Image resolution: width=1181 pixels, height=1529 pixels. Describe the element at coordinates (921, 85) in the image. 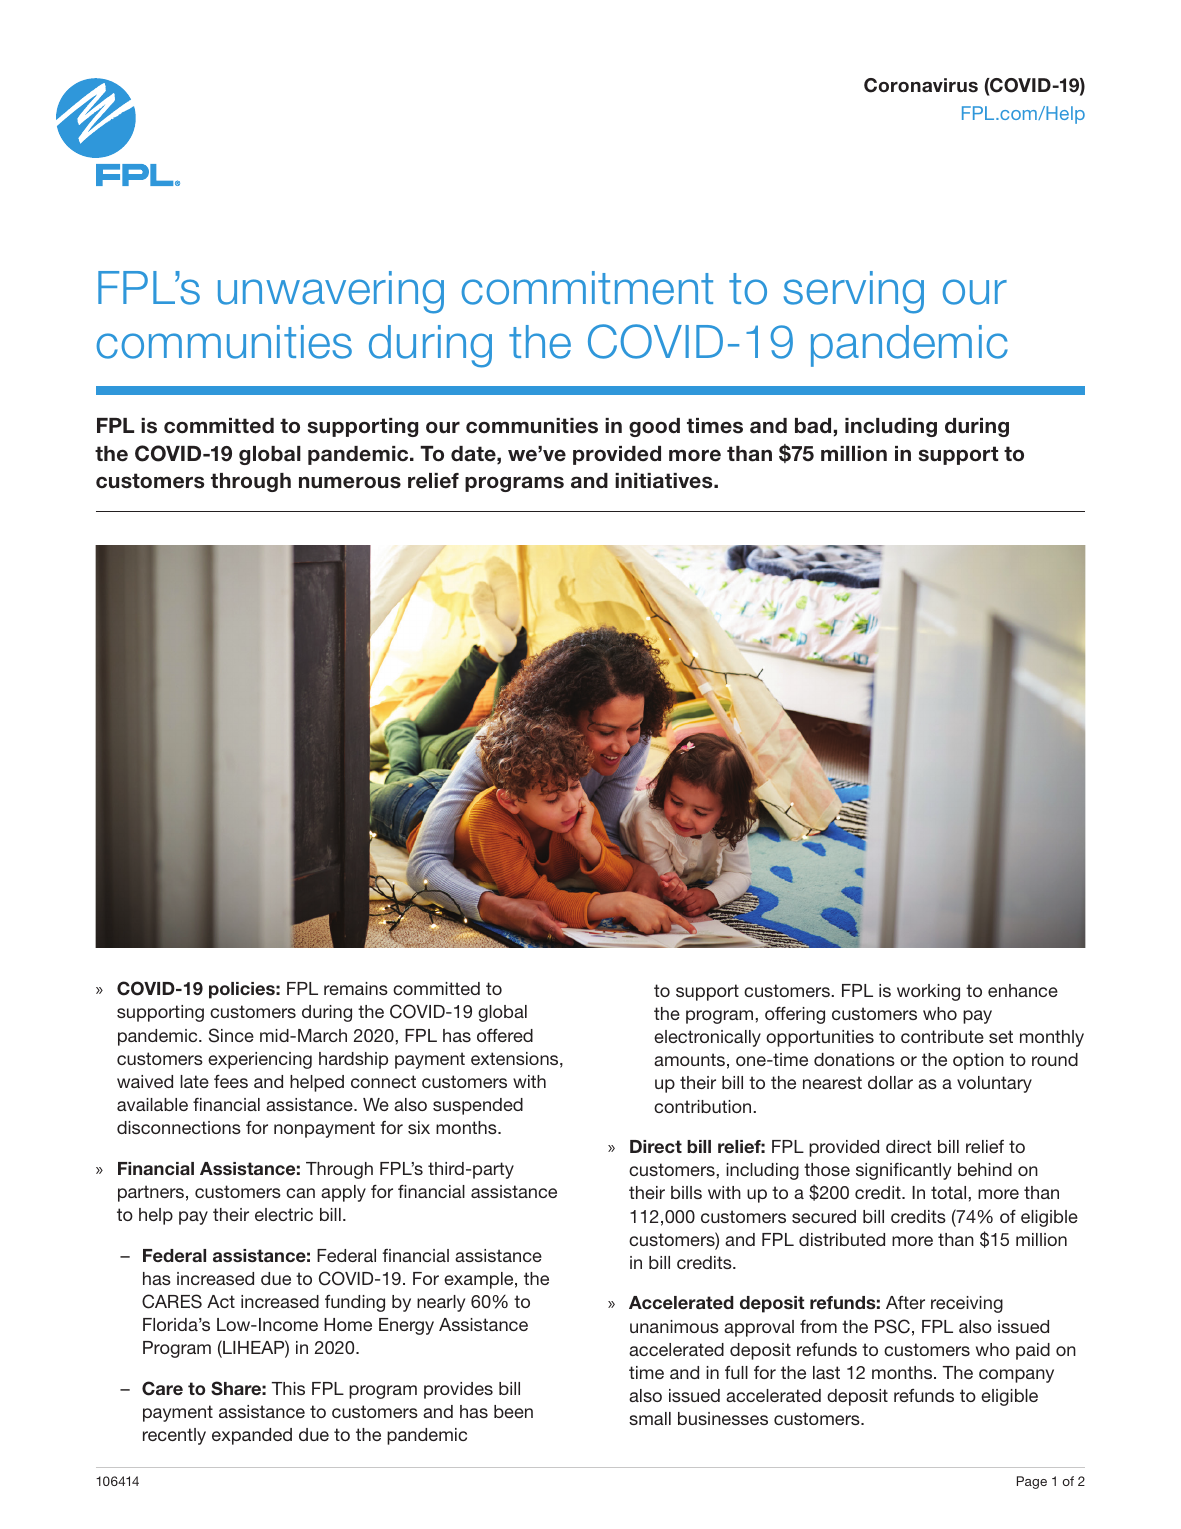

I see `Coronavirus` at that location.
